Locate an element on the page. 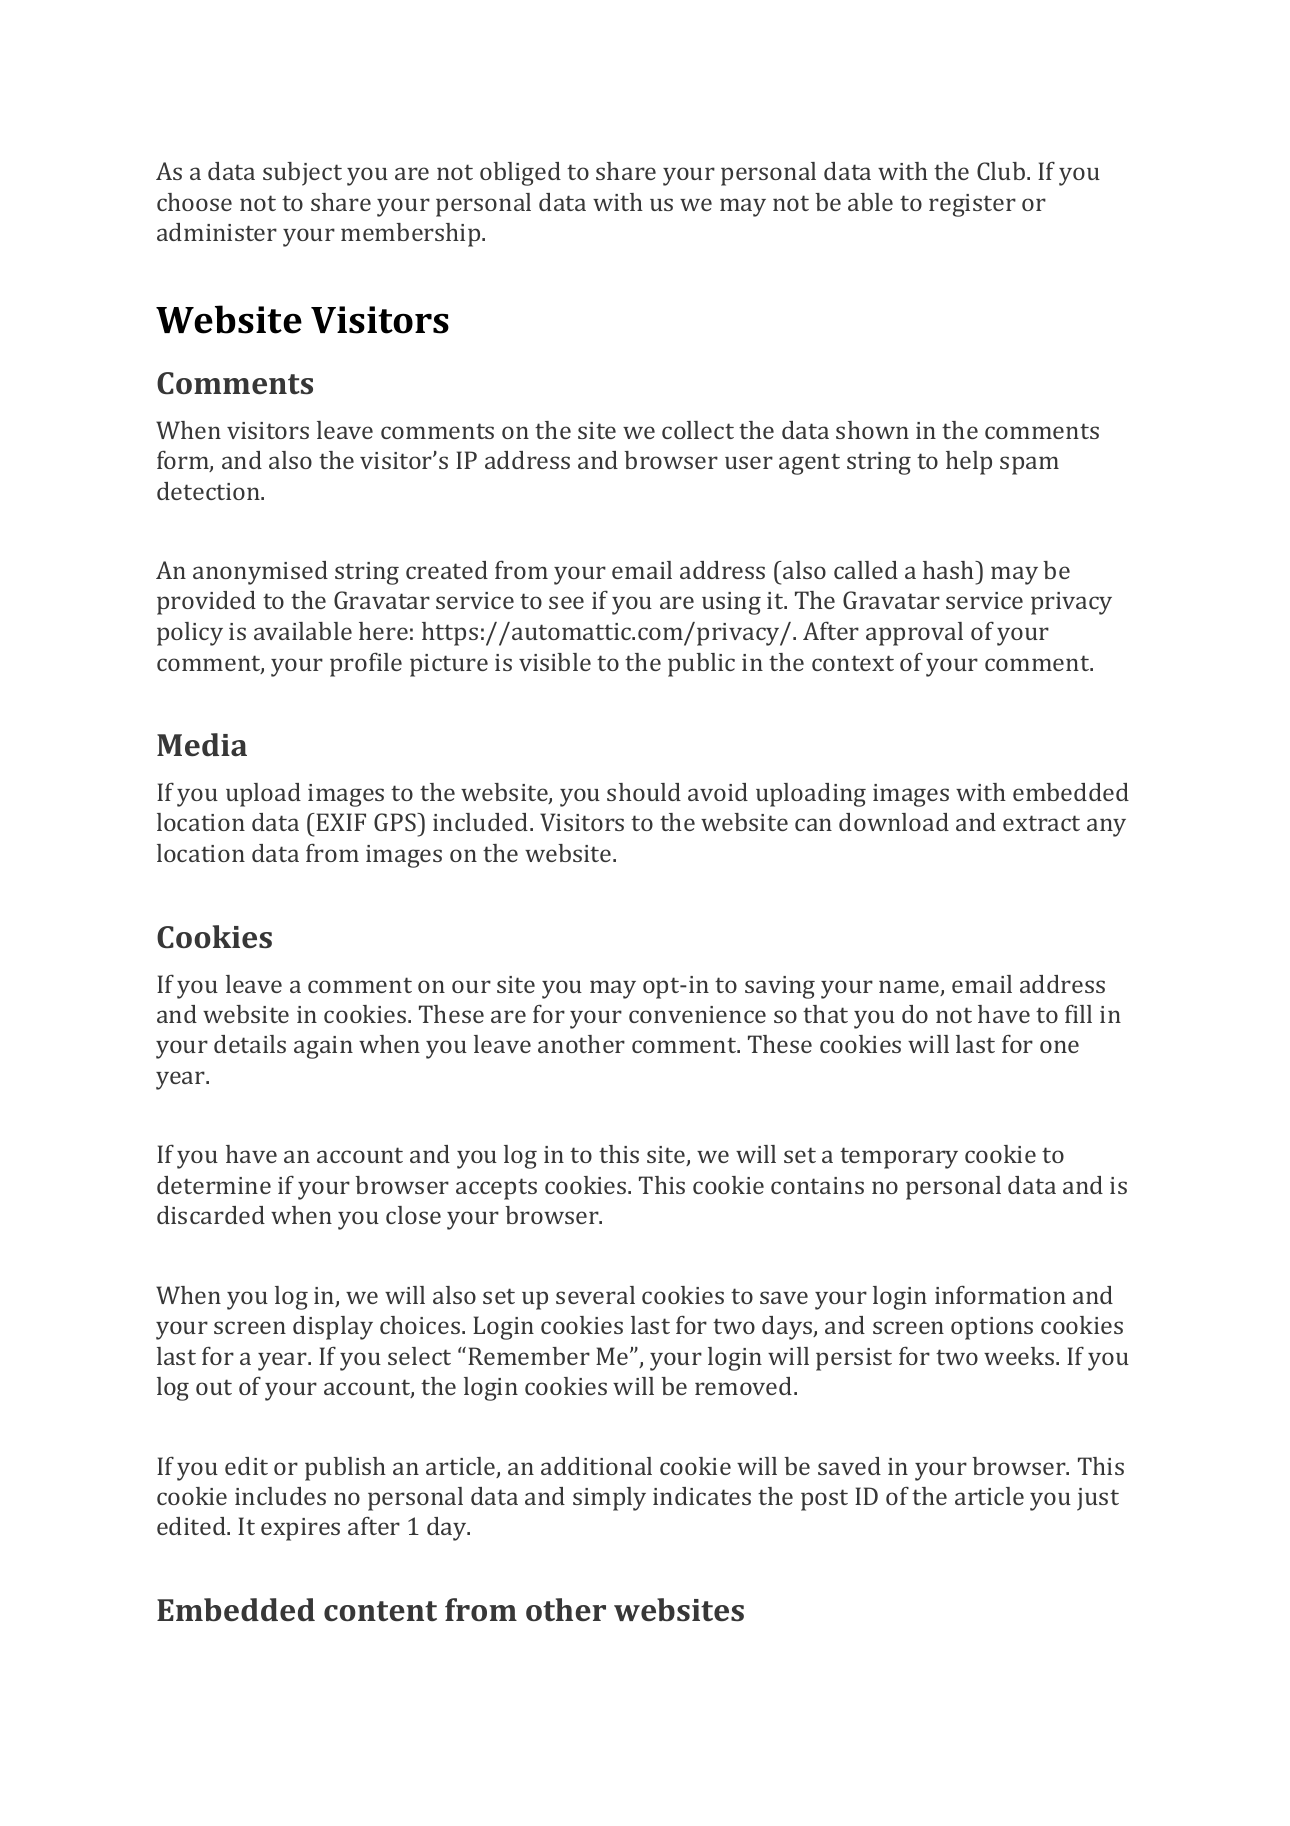 This document has height=1826, width=1290. discarded is located at coordinates (211, 1215).
